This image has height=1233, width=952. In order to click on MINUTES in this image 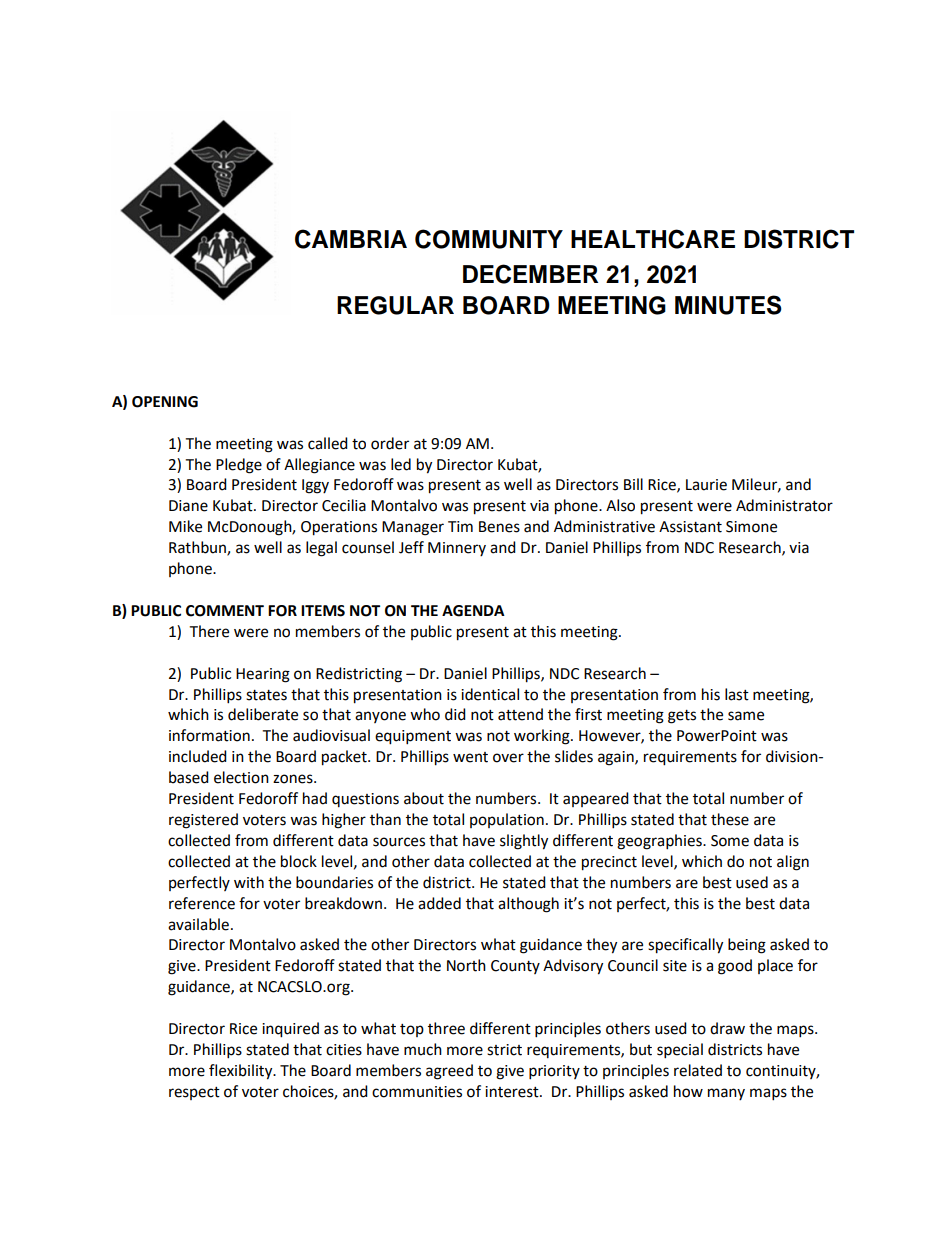, I will do `click(728, 305)`.
